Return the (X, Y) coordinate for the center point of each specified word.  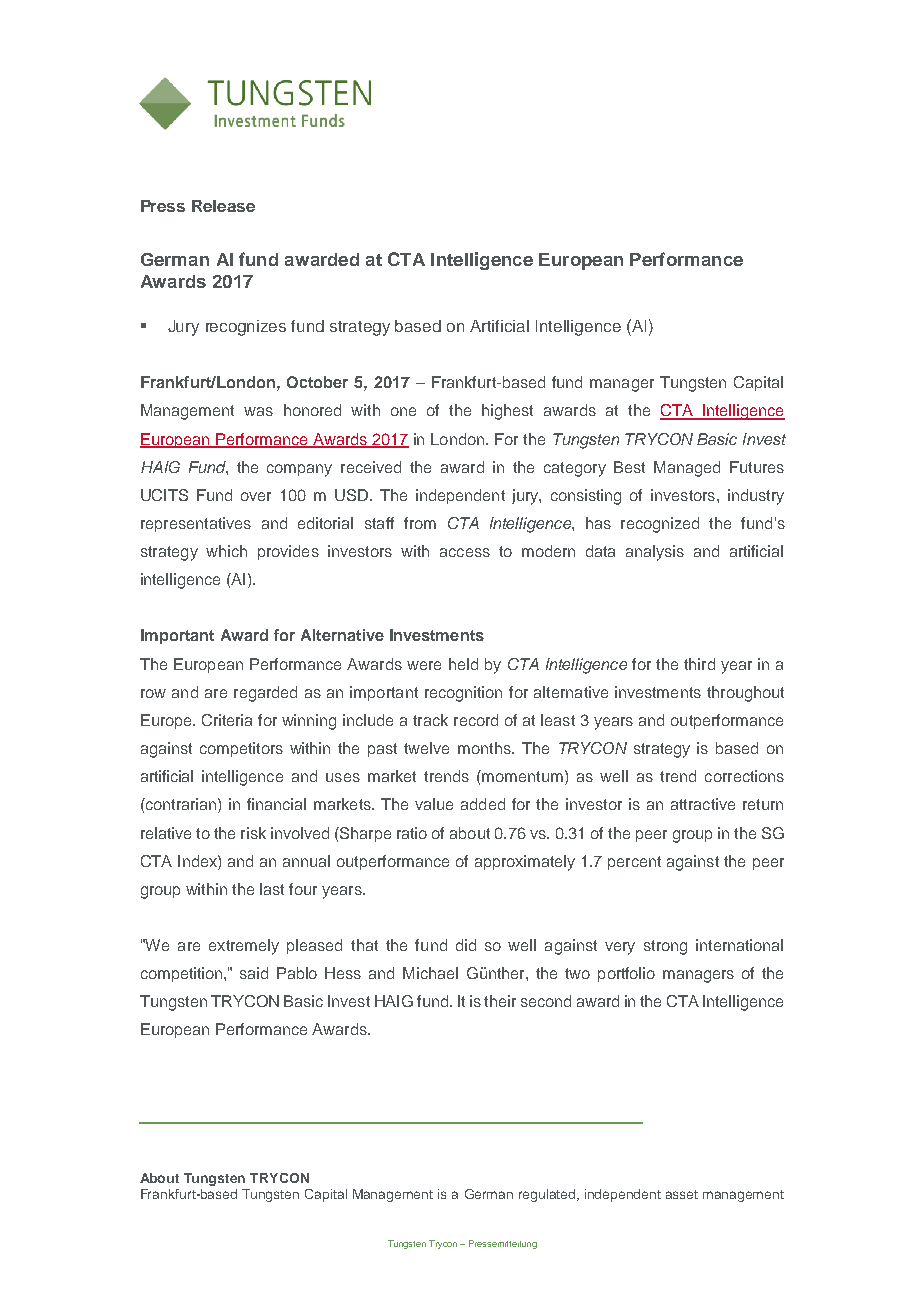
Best (629, 467)
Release (223, 206)
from (420, 523)
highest (507, 412)
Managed (687, 469)
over (256, 496)
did (466, 945)
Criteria (227, 720)
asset (682, 1194)
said (254, 973)
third (699, 664)
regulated (548, 1195)
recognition (463, 694)
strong (665, 947)
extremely (244, 947)
